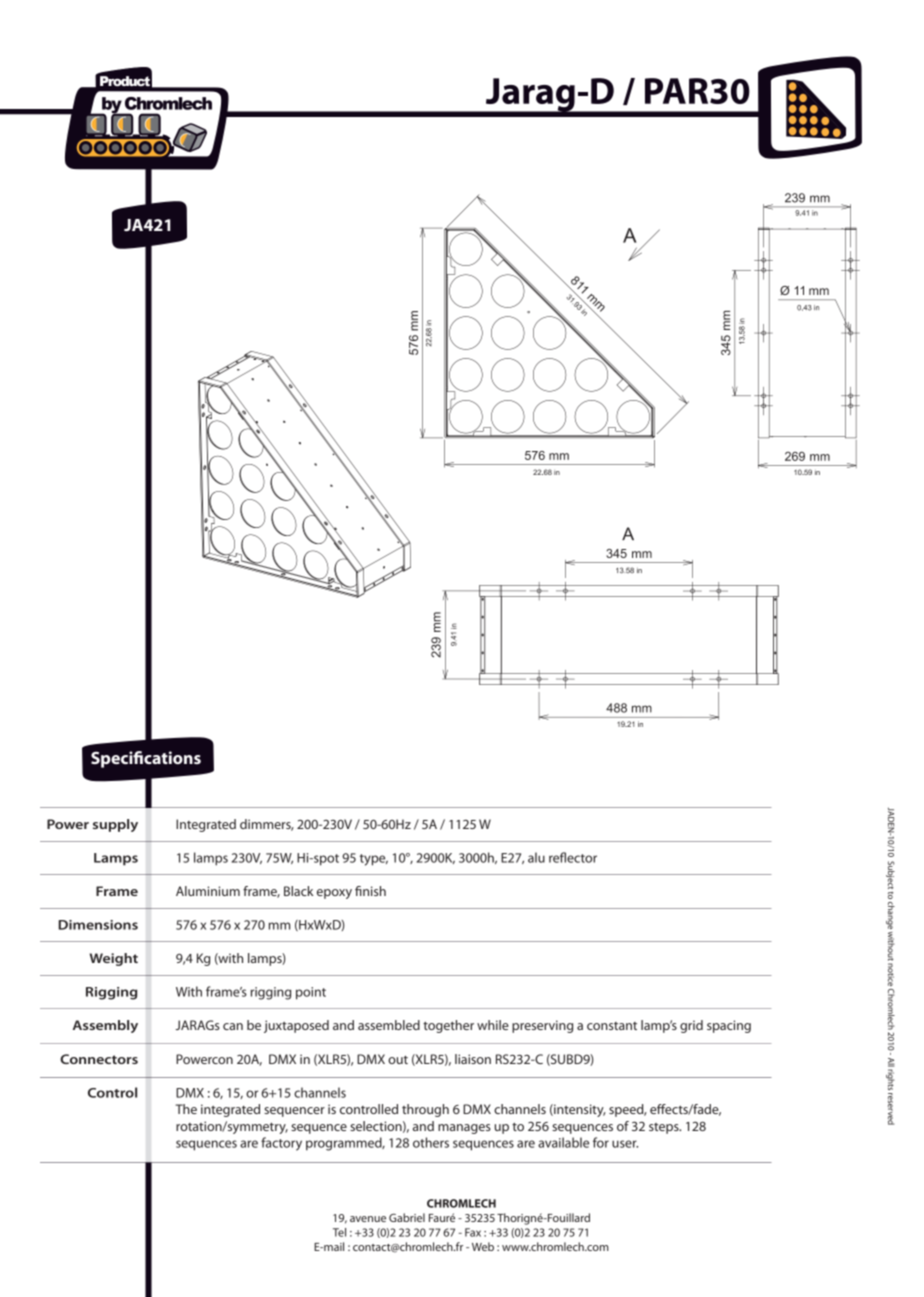 This page has width=924, height=1297. I want to click on type, so click(374, 860).
